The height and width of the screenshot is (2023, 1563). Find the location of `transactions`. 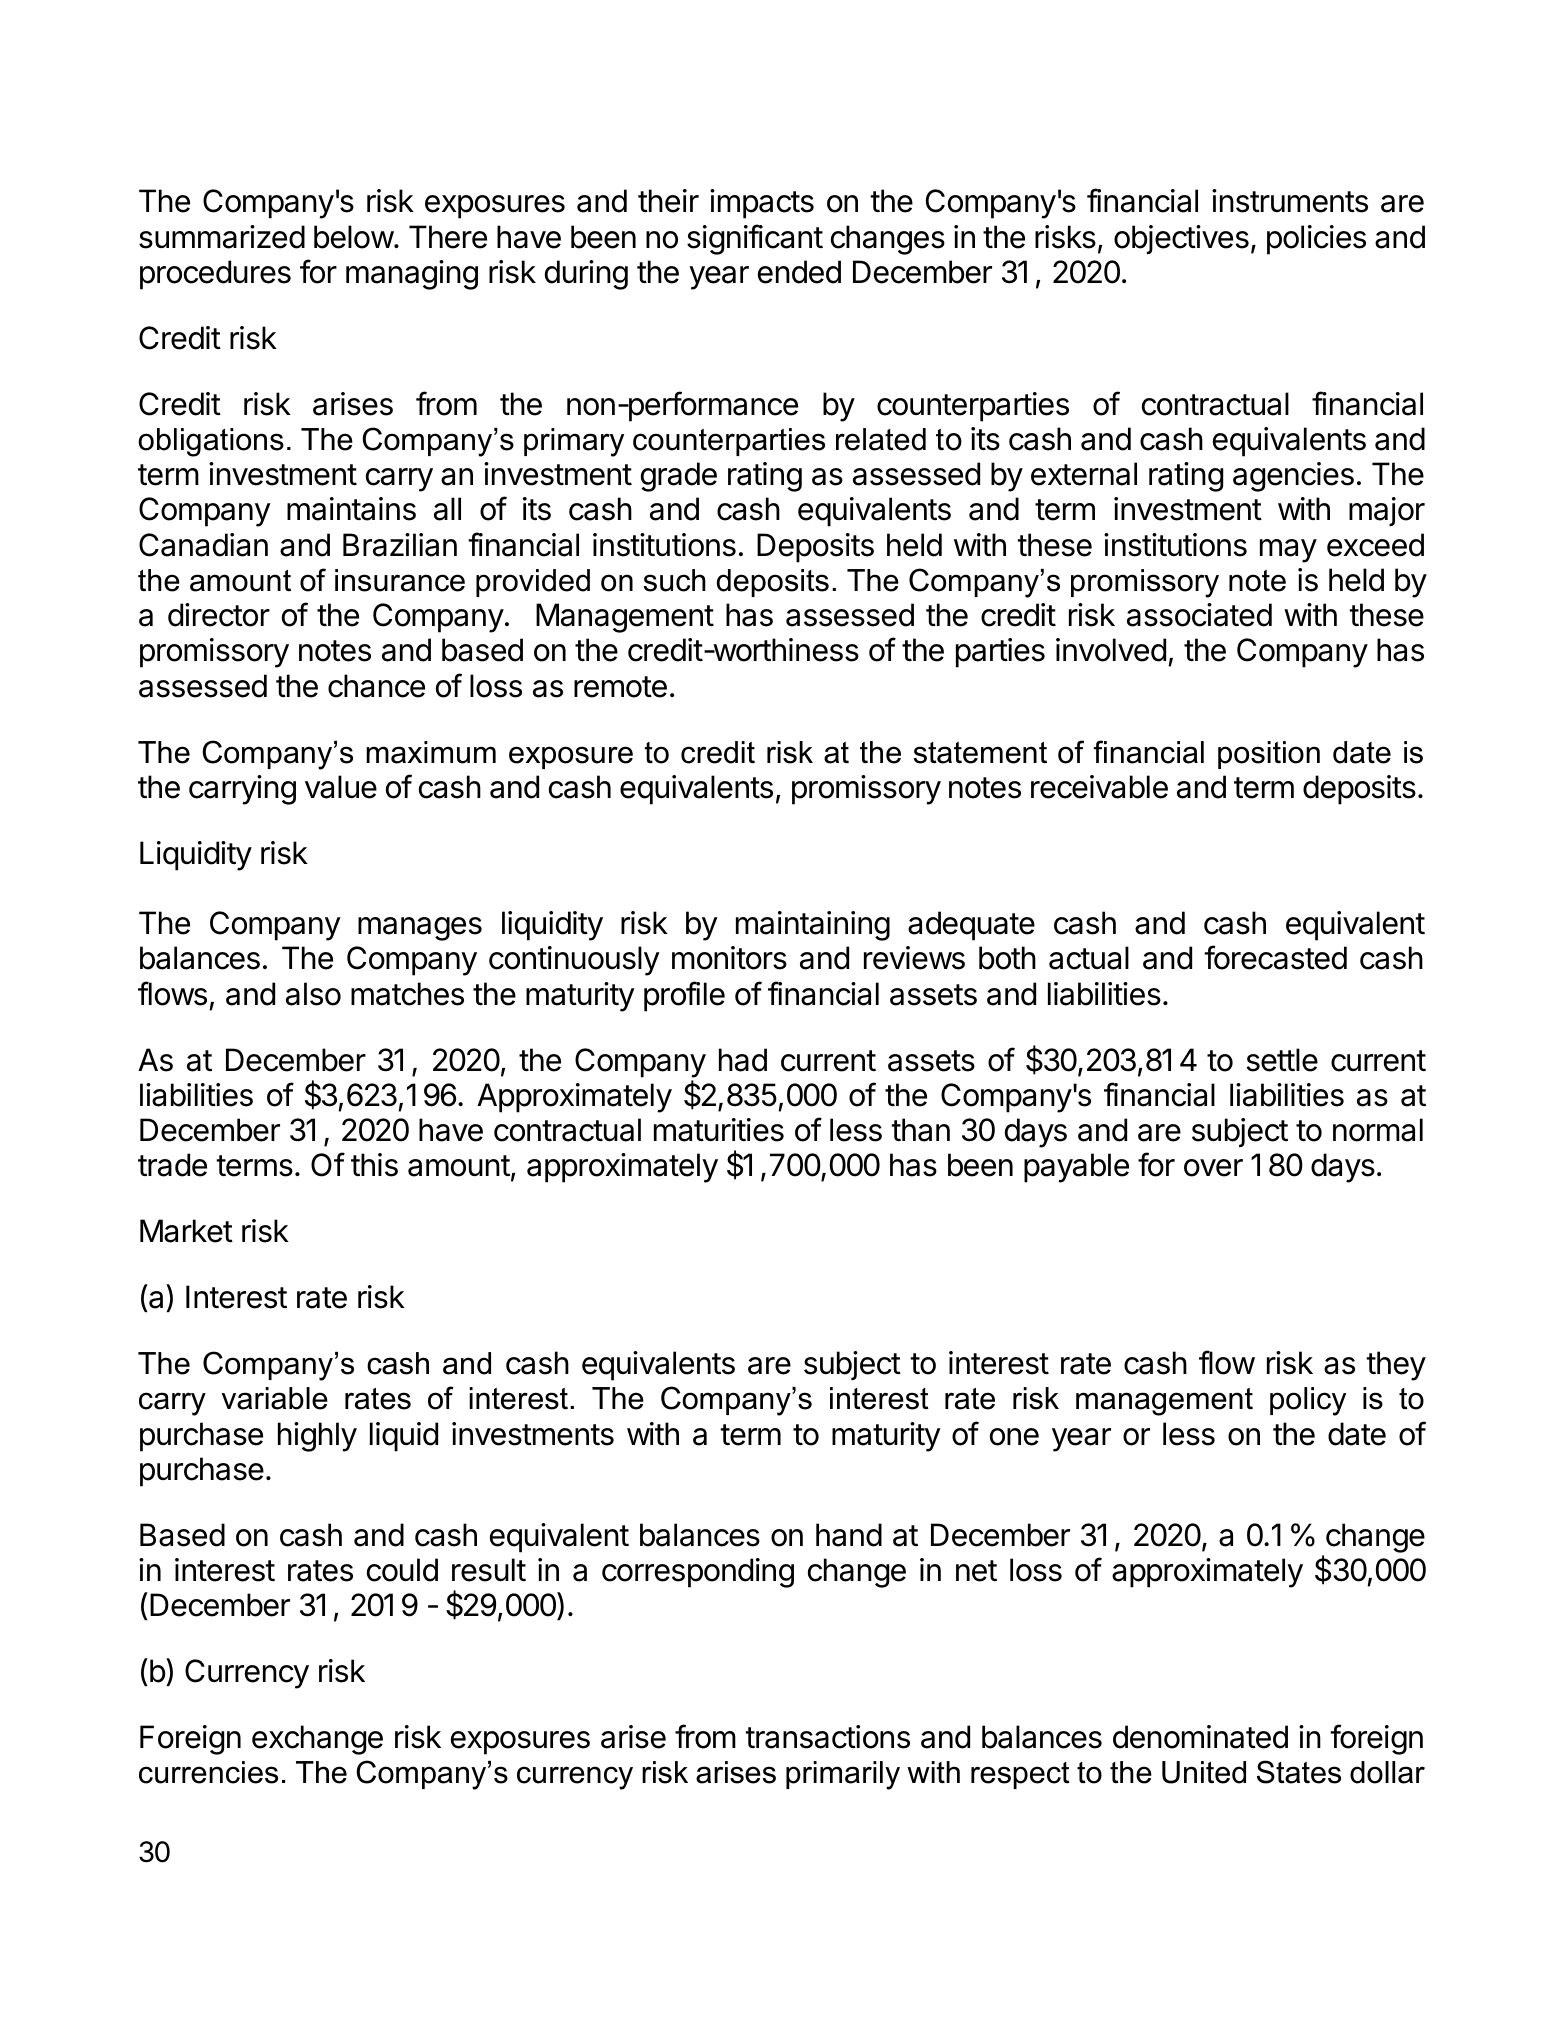

transactions is located at coordinates (827, 1737).
